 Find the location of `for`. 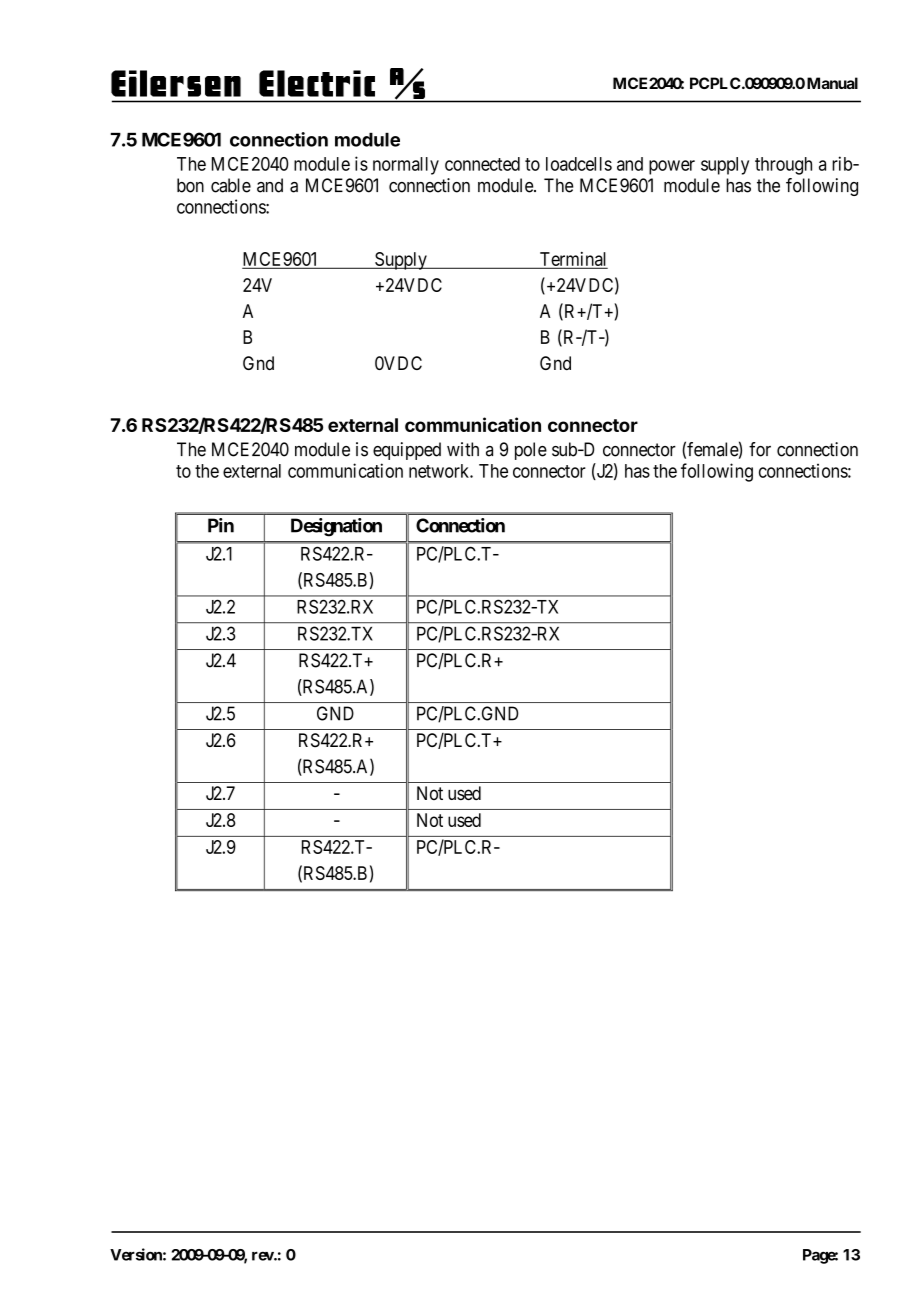

for is located at coordinates (760, 449).
